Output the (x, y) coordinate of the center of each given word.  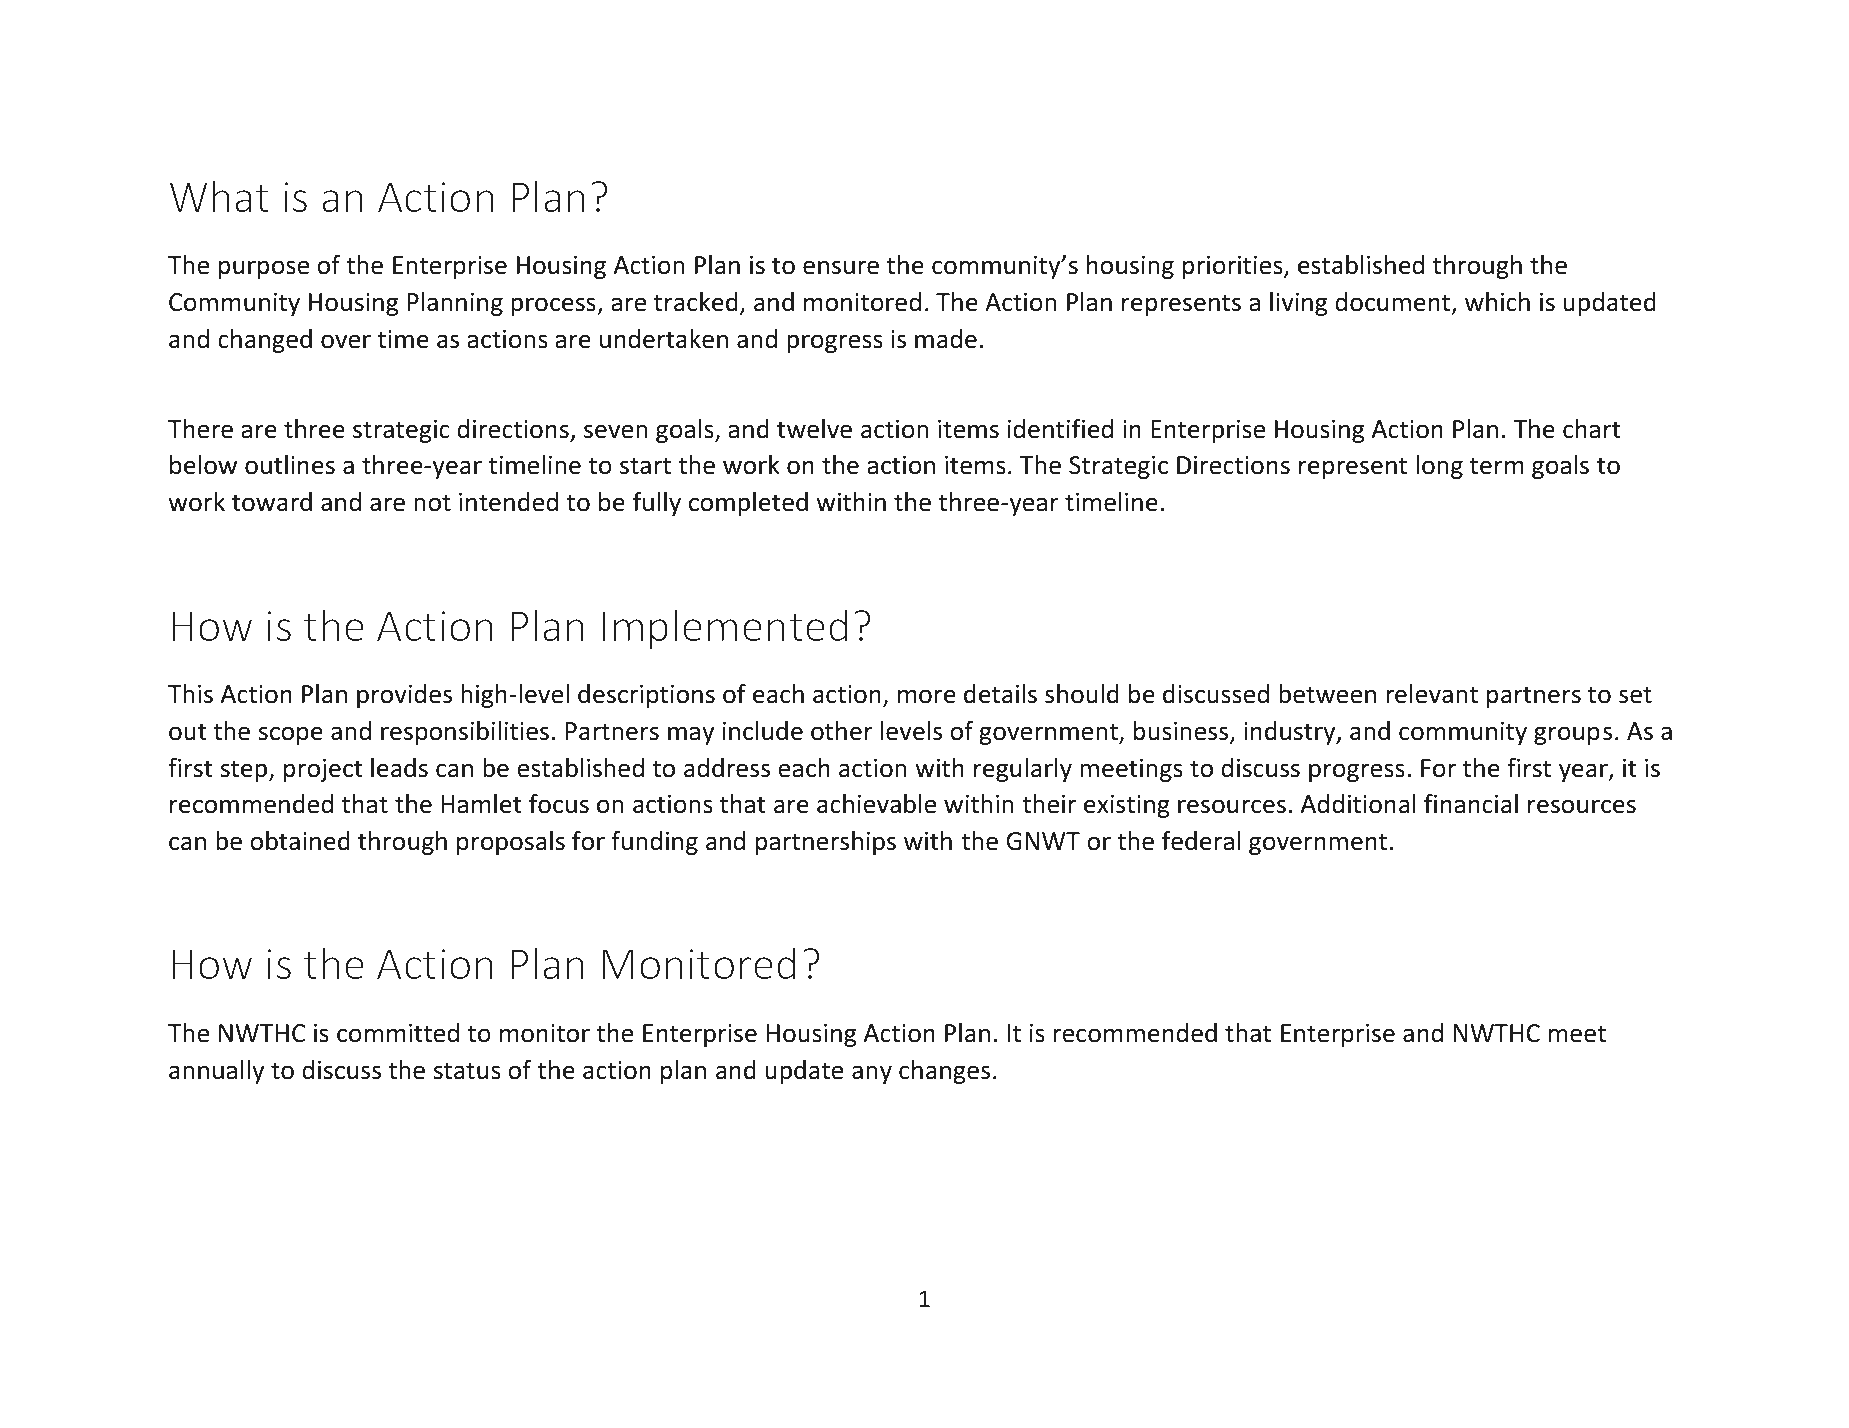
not (432, 503)
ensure (841, 267)
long (1439, 467)
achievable (876, 804)
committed (398, 1033)
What (219, 196)
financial (1471, 804)
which (1497, 302)
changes (944, 1072)
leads (399, 768)
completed (748, 504)
